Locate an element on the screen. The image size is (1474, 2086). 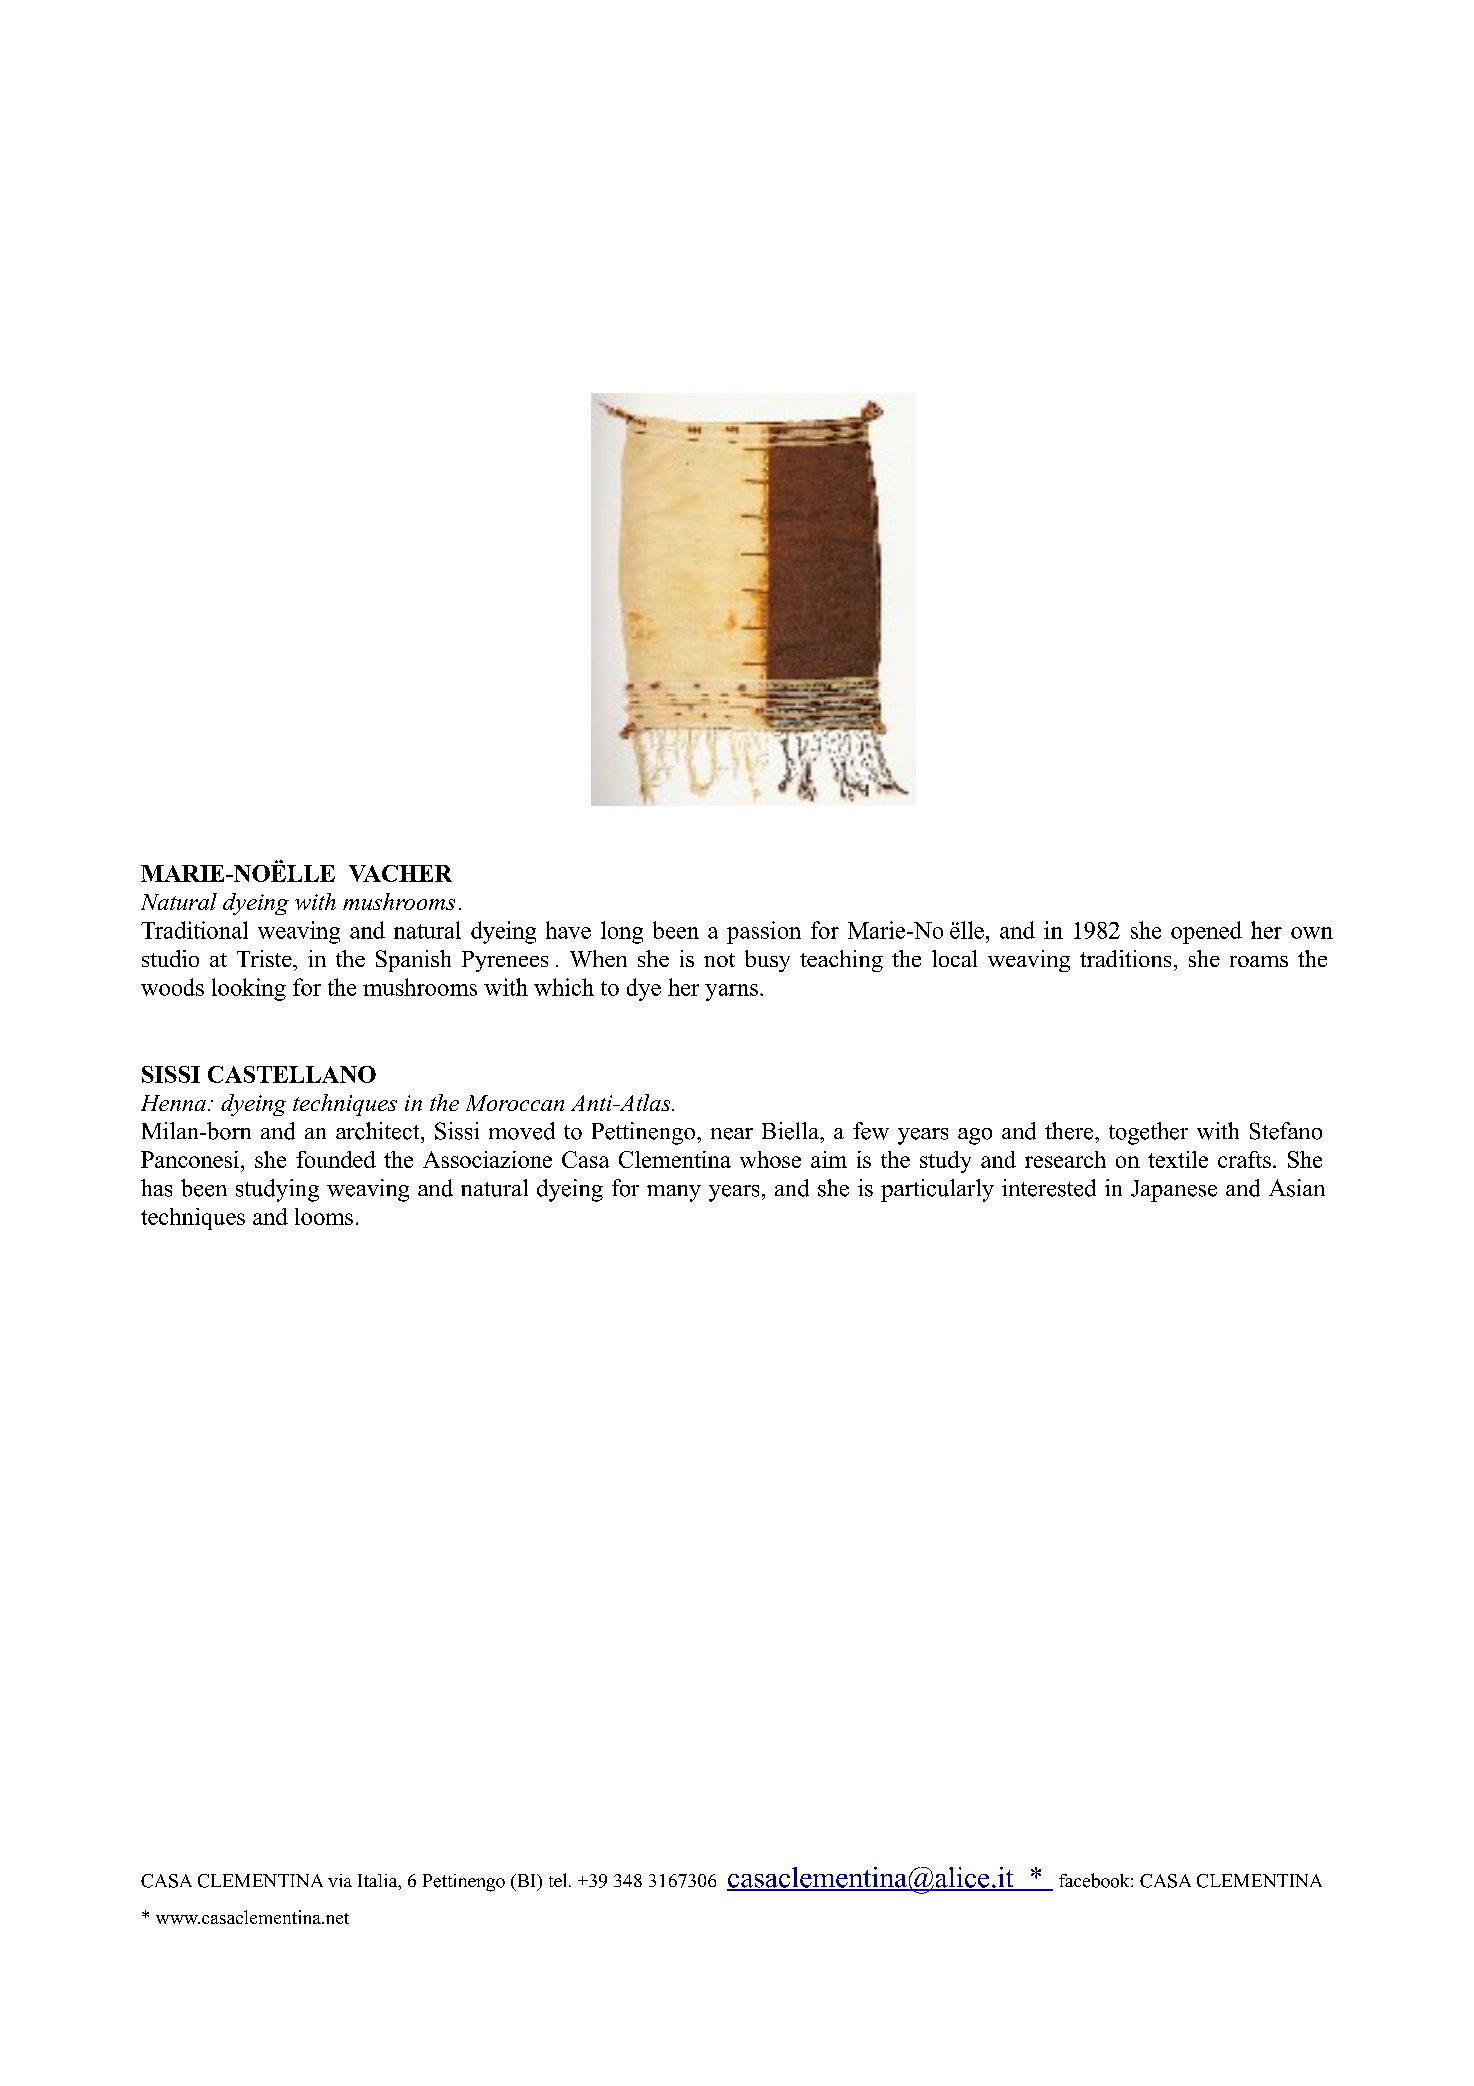
looms is located at coordinates (324, 1216).
